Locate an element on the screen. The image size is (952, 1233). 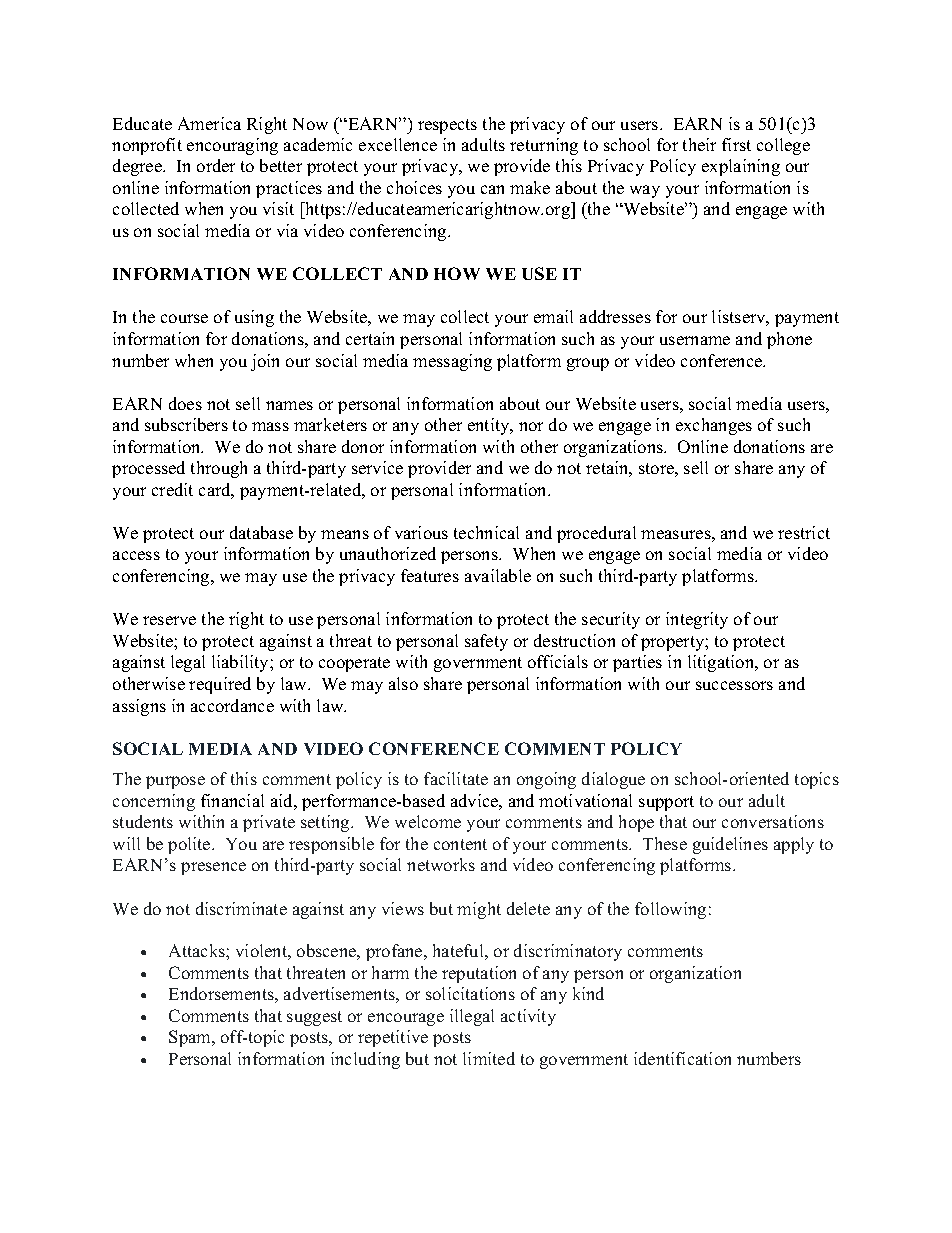
Spam is located at coordinates (191, 1038).
